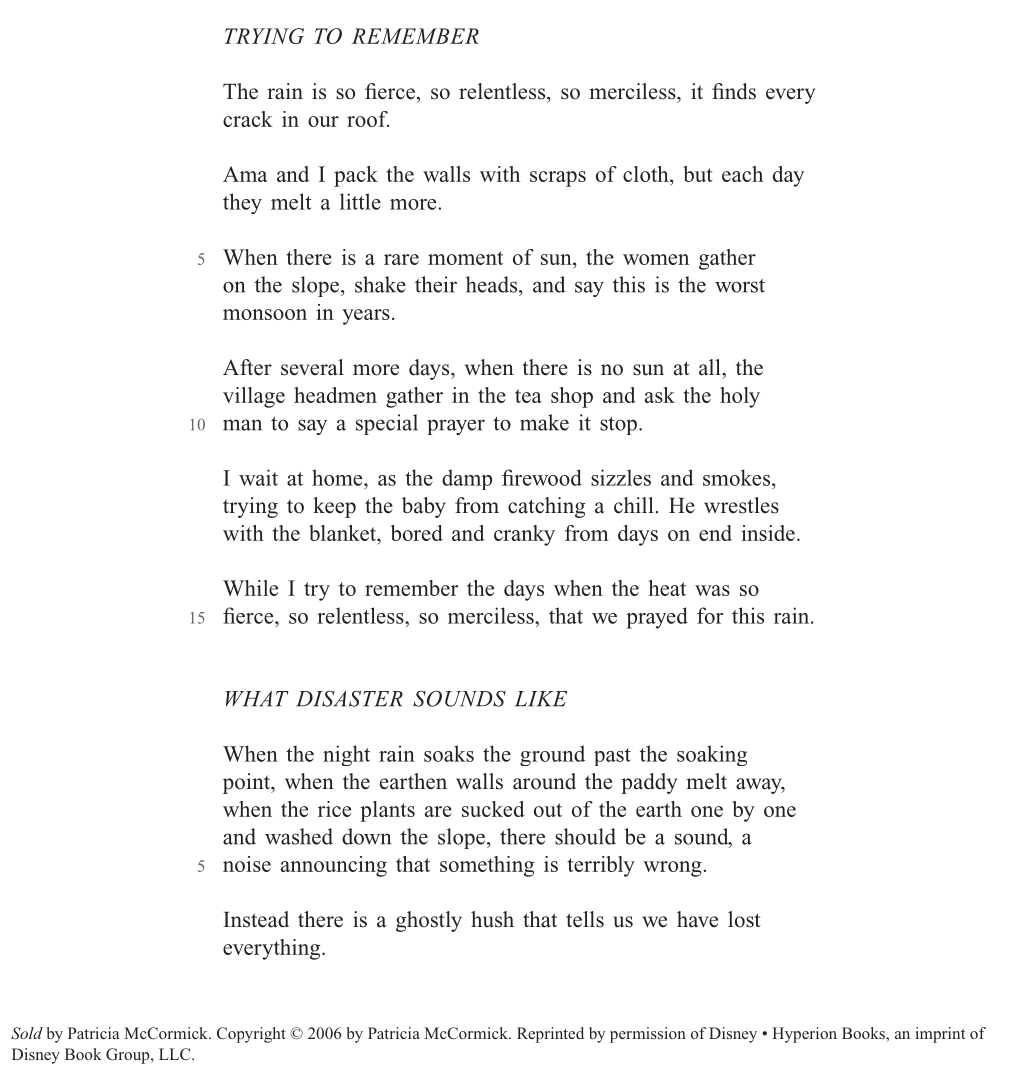  Describe the element at coordinates (250, 588) in the page. I see `While` at that location.
